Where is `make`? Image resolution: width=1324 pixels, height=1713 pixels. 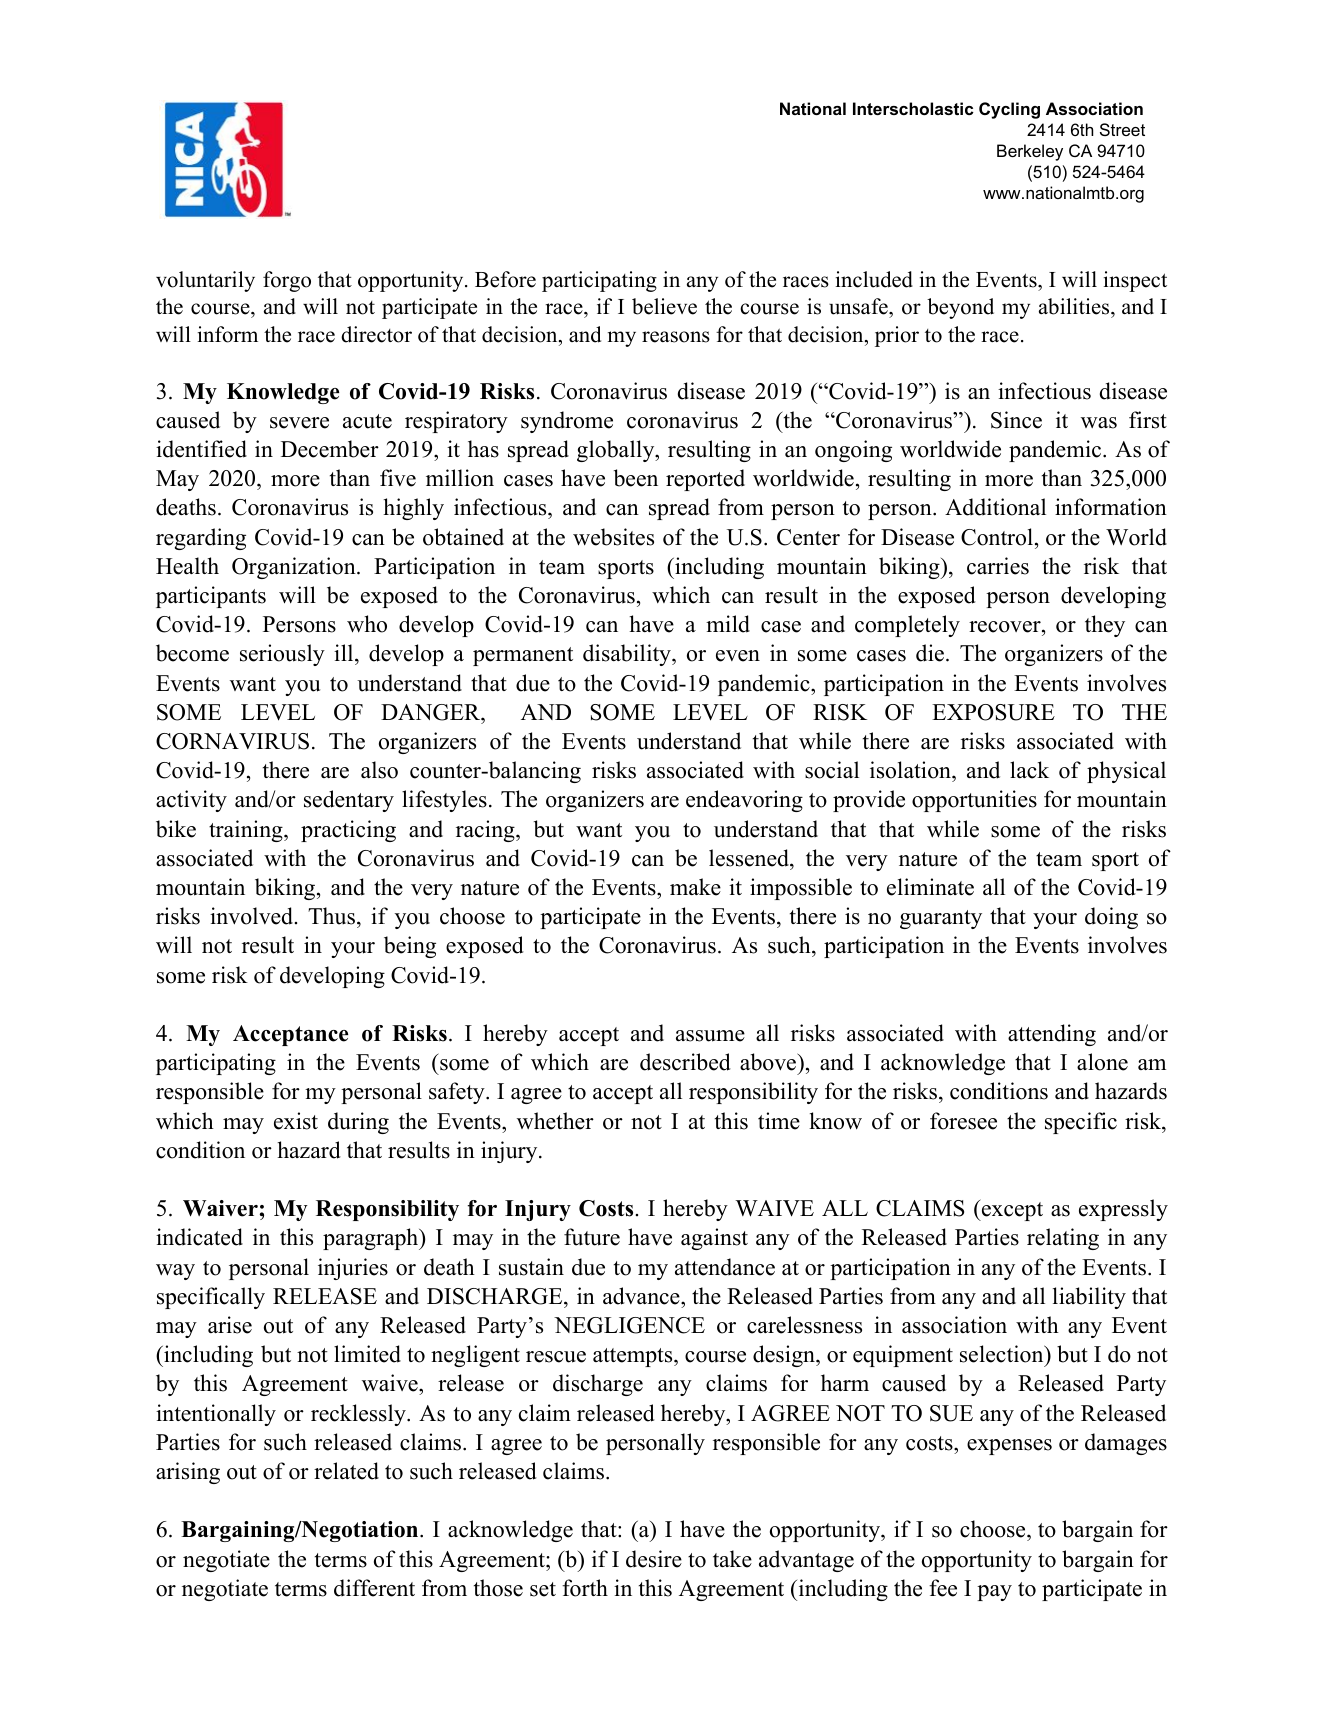 make is located at coordinates (695, 887).
